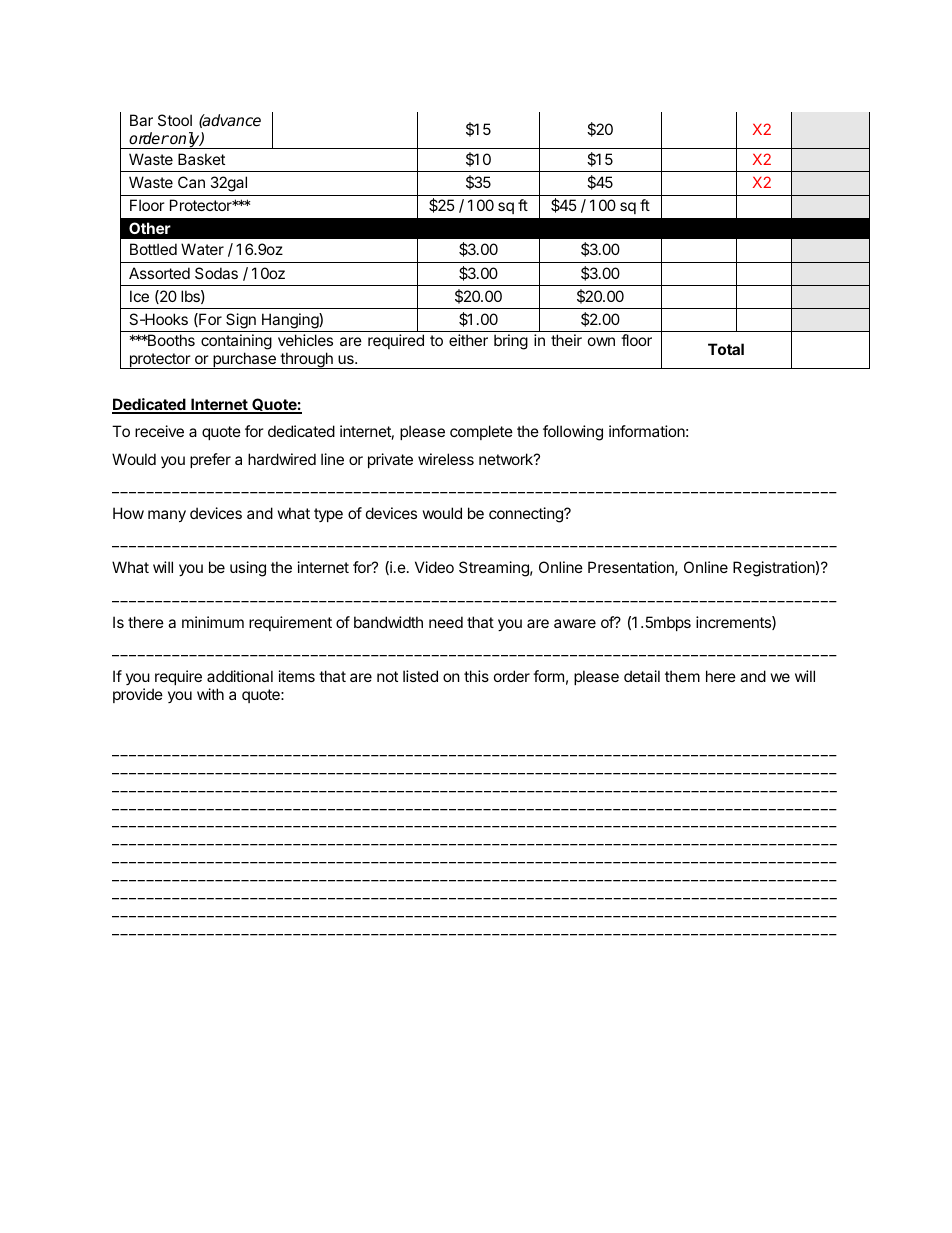  What do you see at coordinates (191, 182) in the document?
I see `Can` at bounding box center [191, 182].
